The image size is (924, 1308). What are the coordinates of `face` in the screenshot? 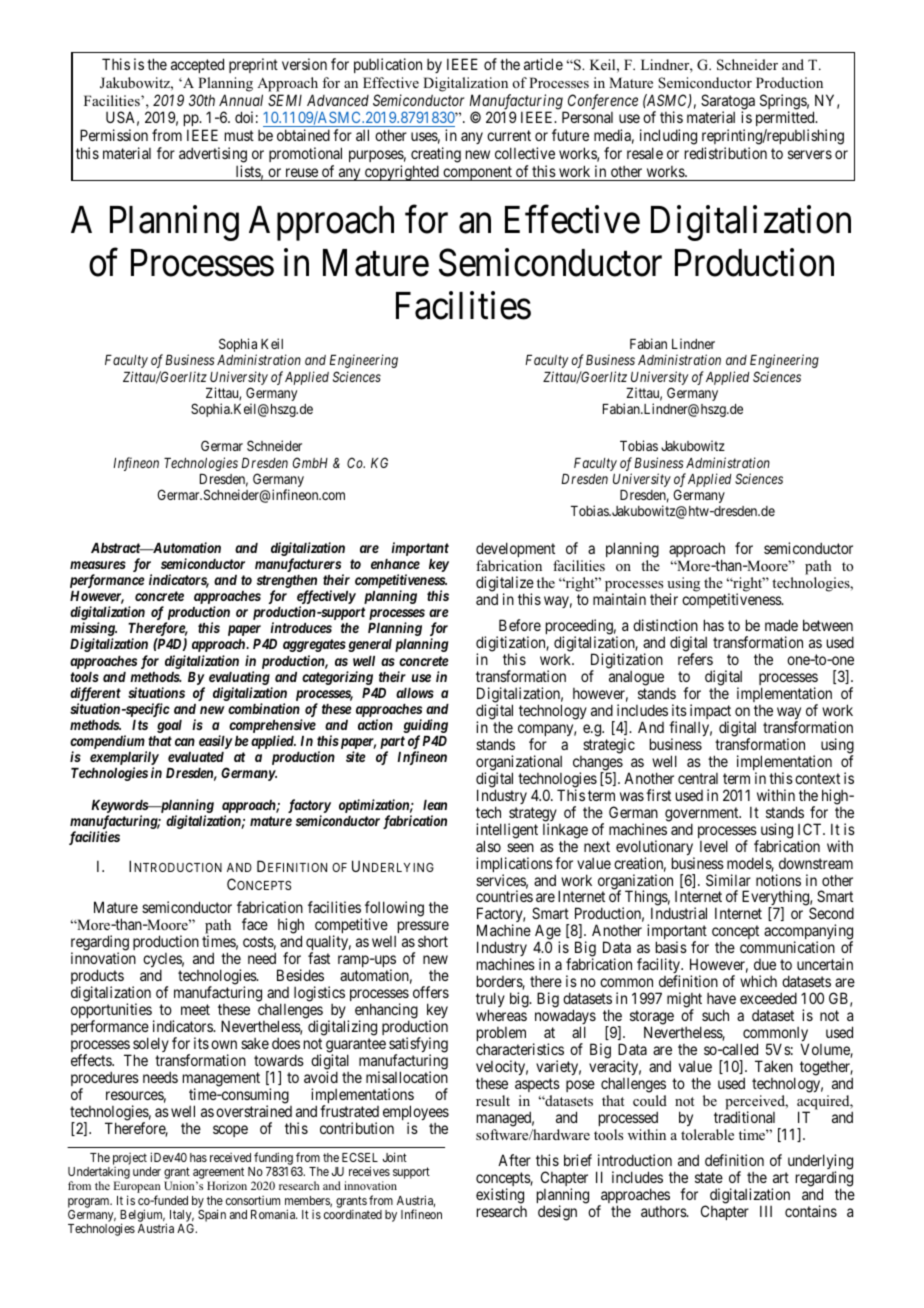 It's located at (255, 924).
